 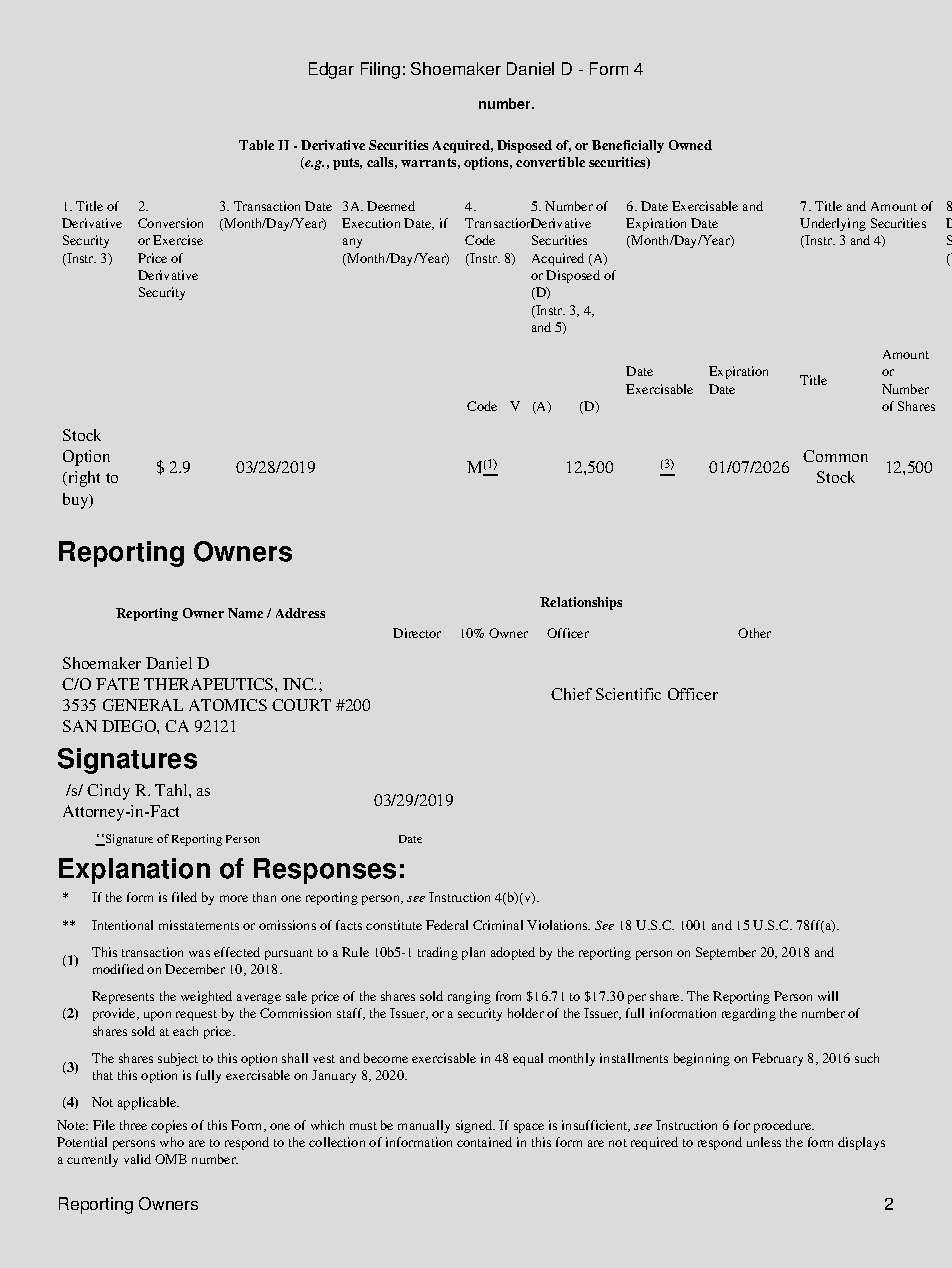 I want to click on Filing, so click(x=380, y=70).
